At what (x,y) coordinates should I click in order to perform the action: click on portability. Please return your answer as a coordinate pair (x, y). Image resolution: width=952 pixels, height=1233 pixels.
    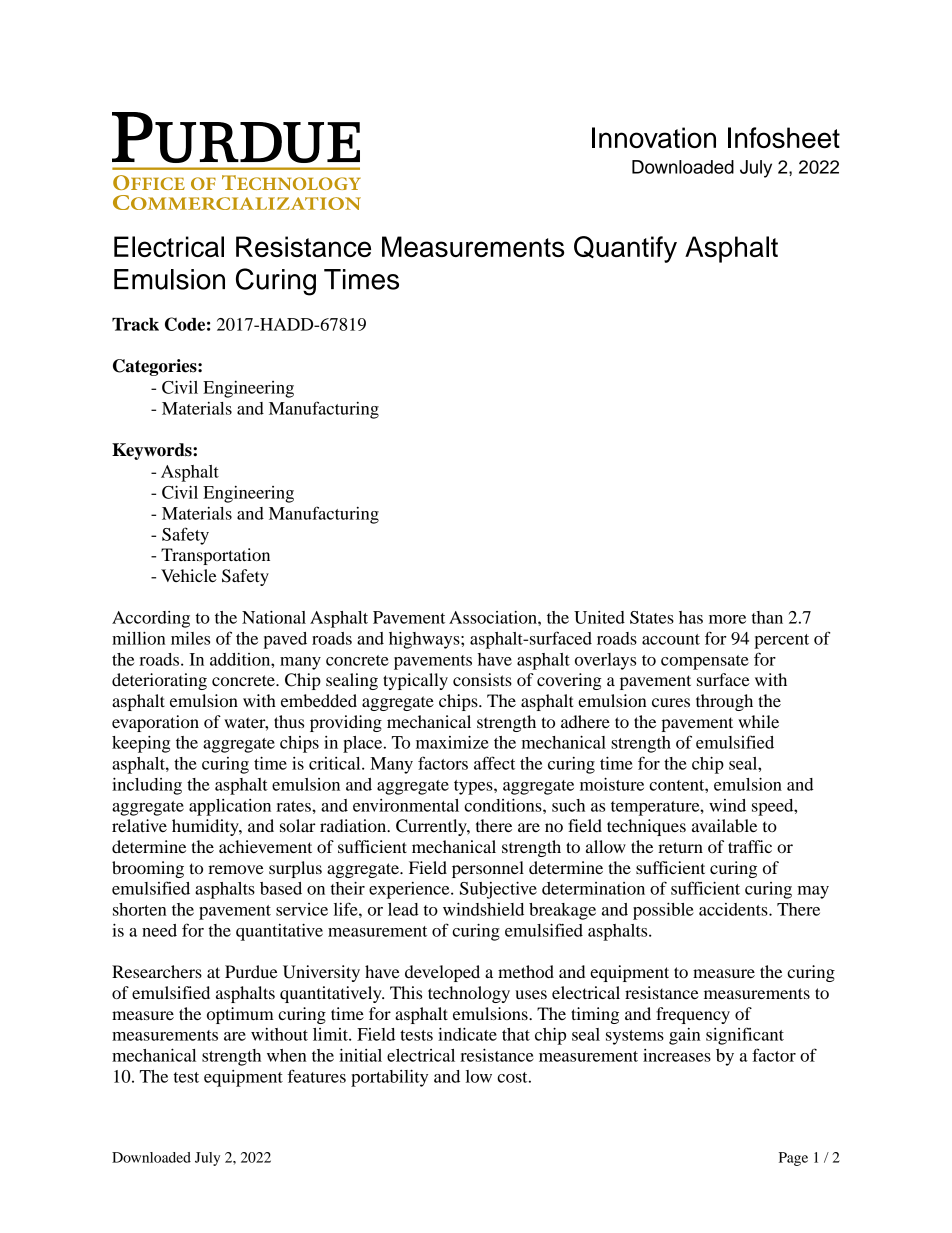
    Looking at the image, I should click on (389, 1078).
